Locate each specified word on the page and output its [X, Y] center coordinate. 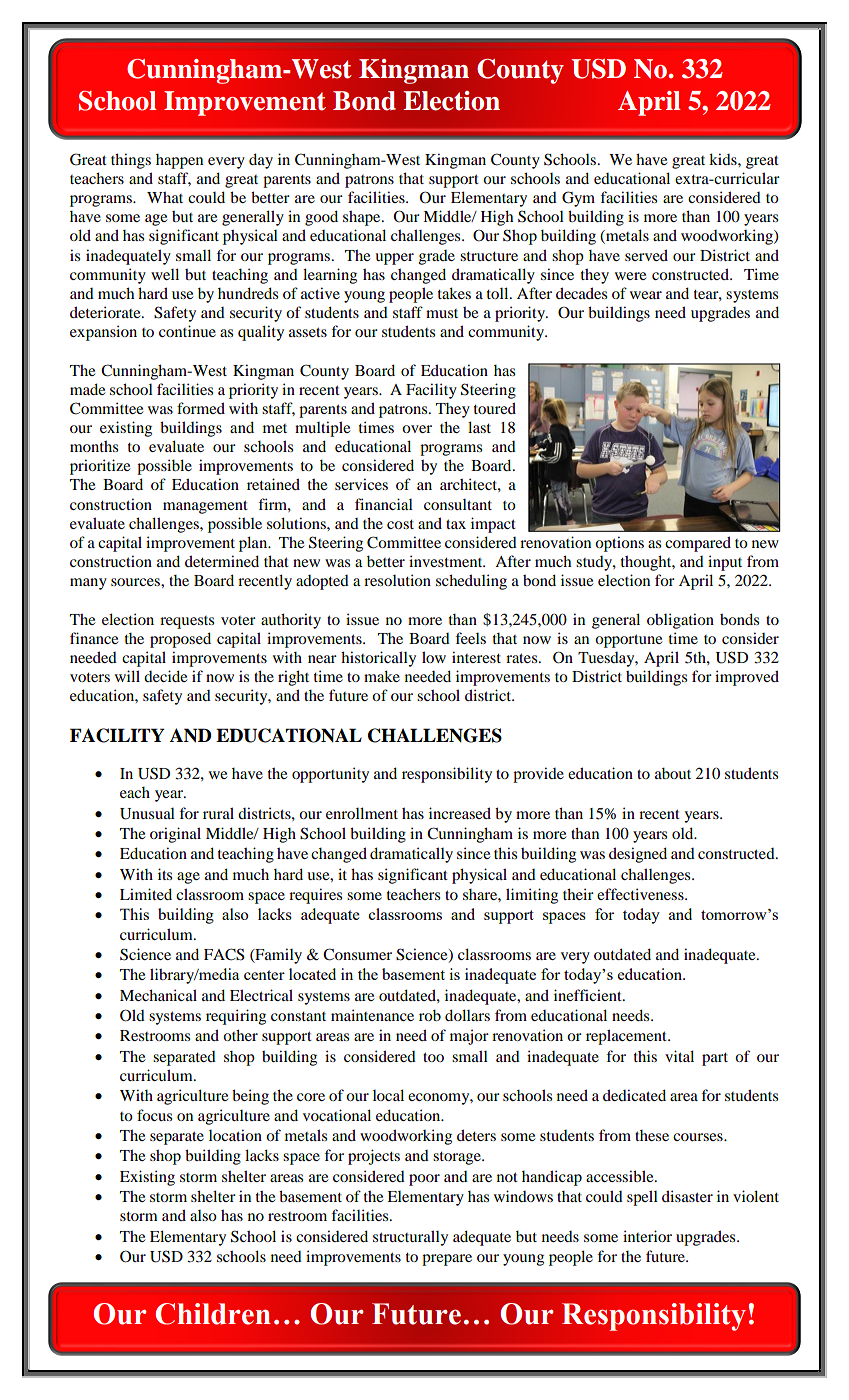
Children [213, 1314]
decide [165, 676]
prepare [447, 1260]
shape [363, 218]
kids [724, 159]
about [673, 773]
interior [647, 1236]
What [165, 197]
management [205, 507]
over [417, 429]
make [382, 676]
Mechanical [158, 995]
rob [430, 1015]
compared [698, 544]
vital [679, 1056]
